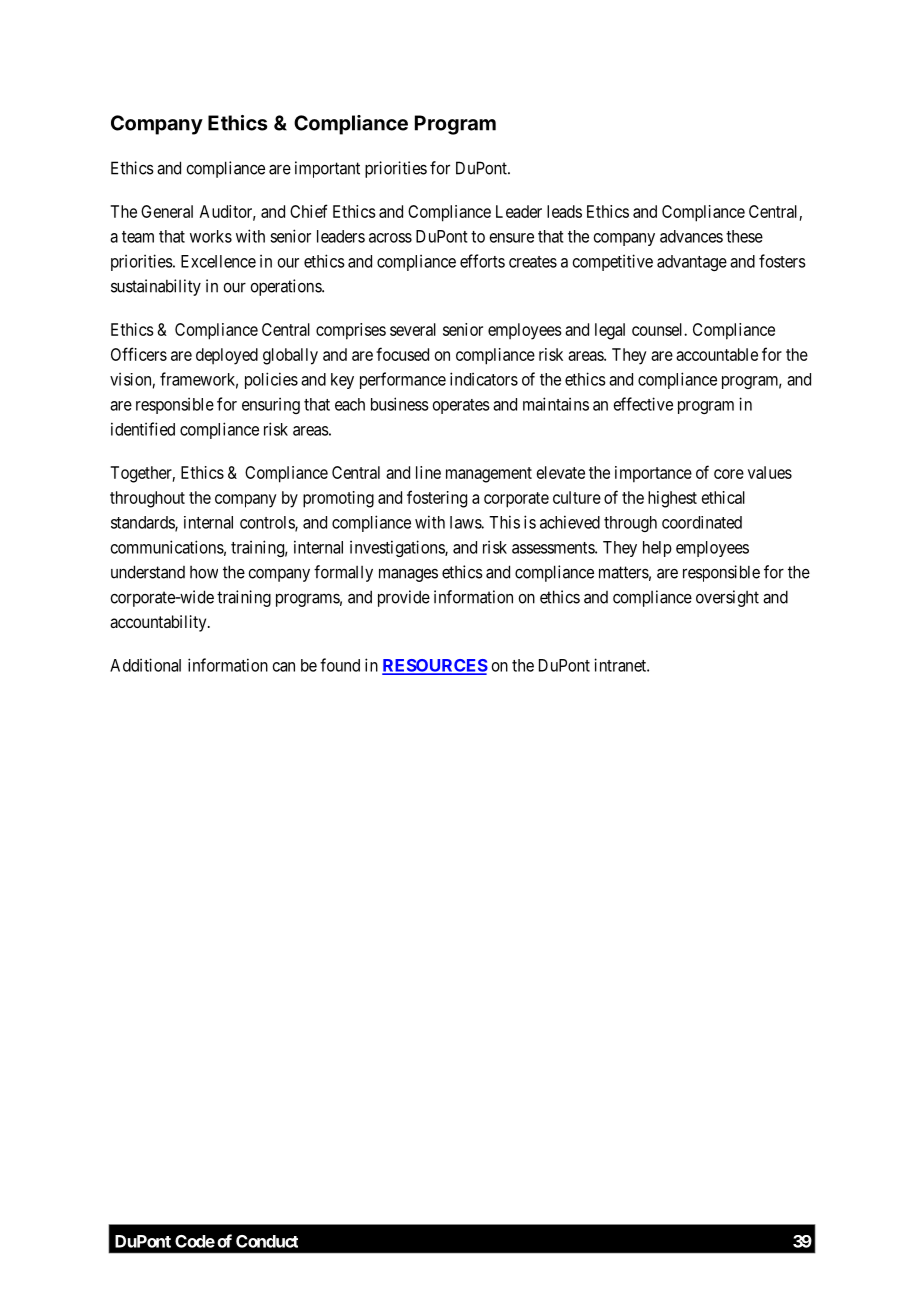  Describe the element at coordinates (729, 474) in the page. I see `core` at that location.
